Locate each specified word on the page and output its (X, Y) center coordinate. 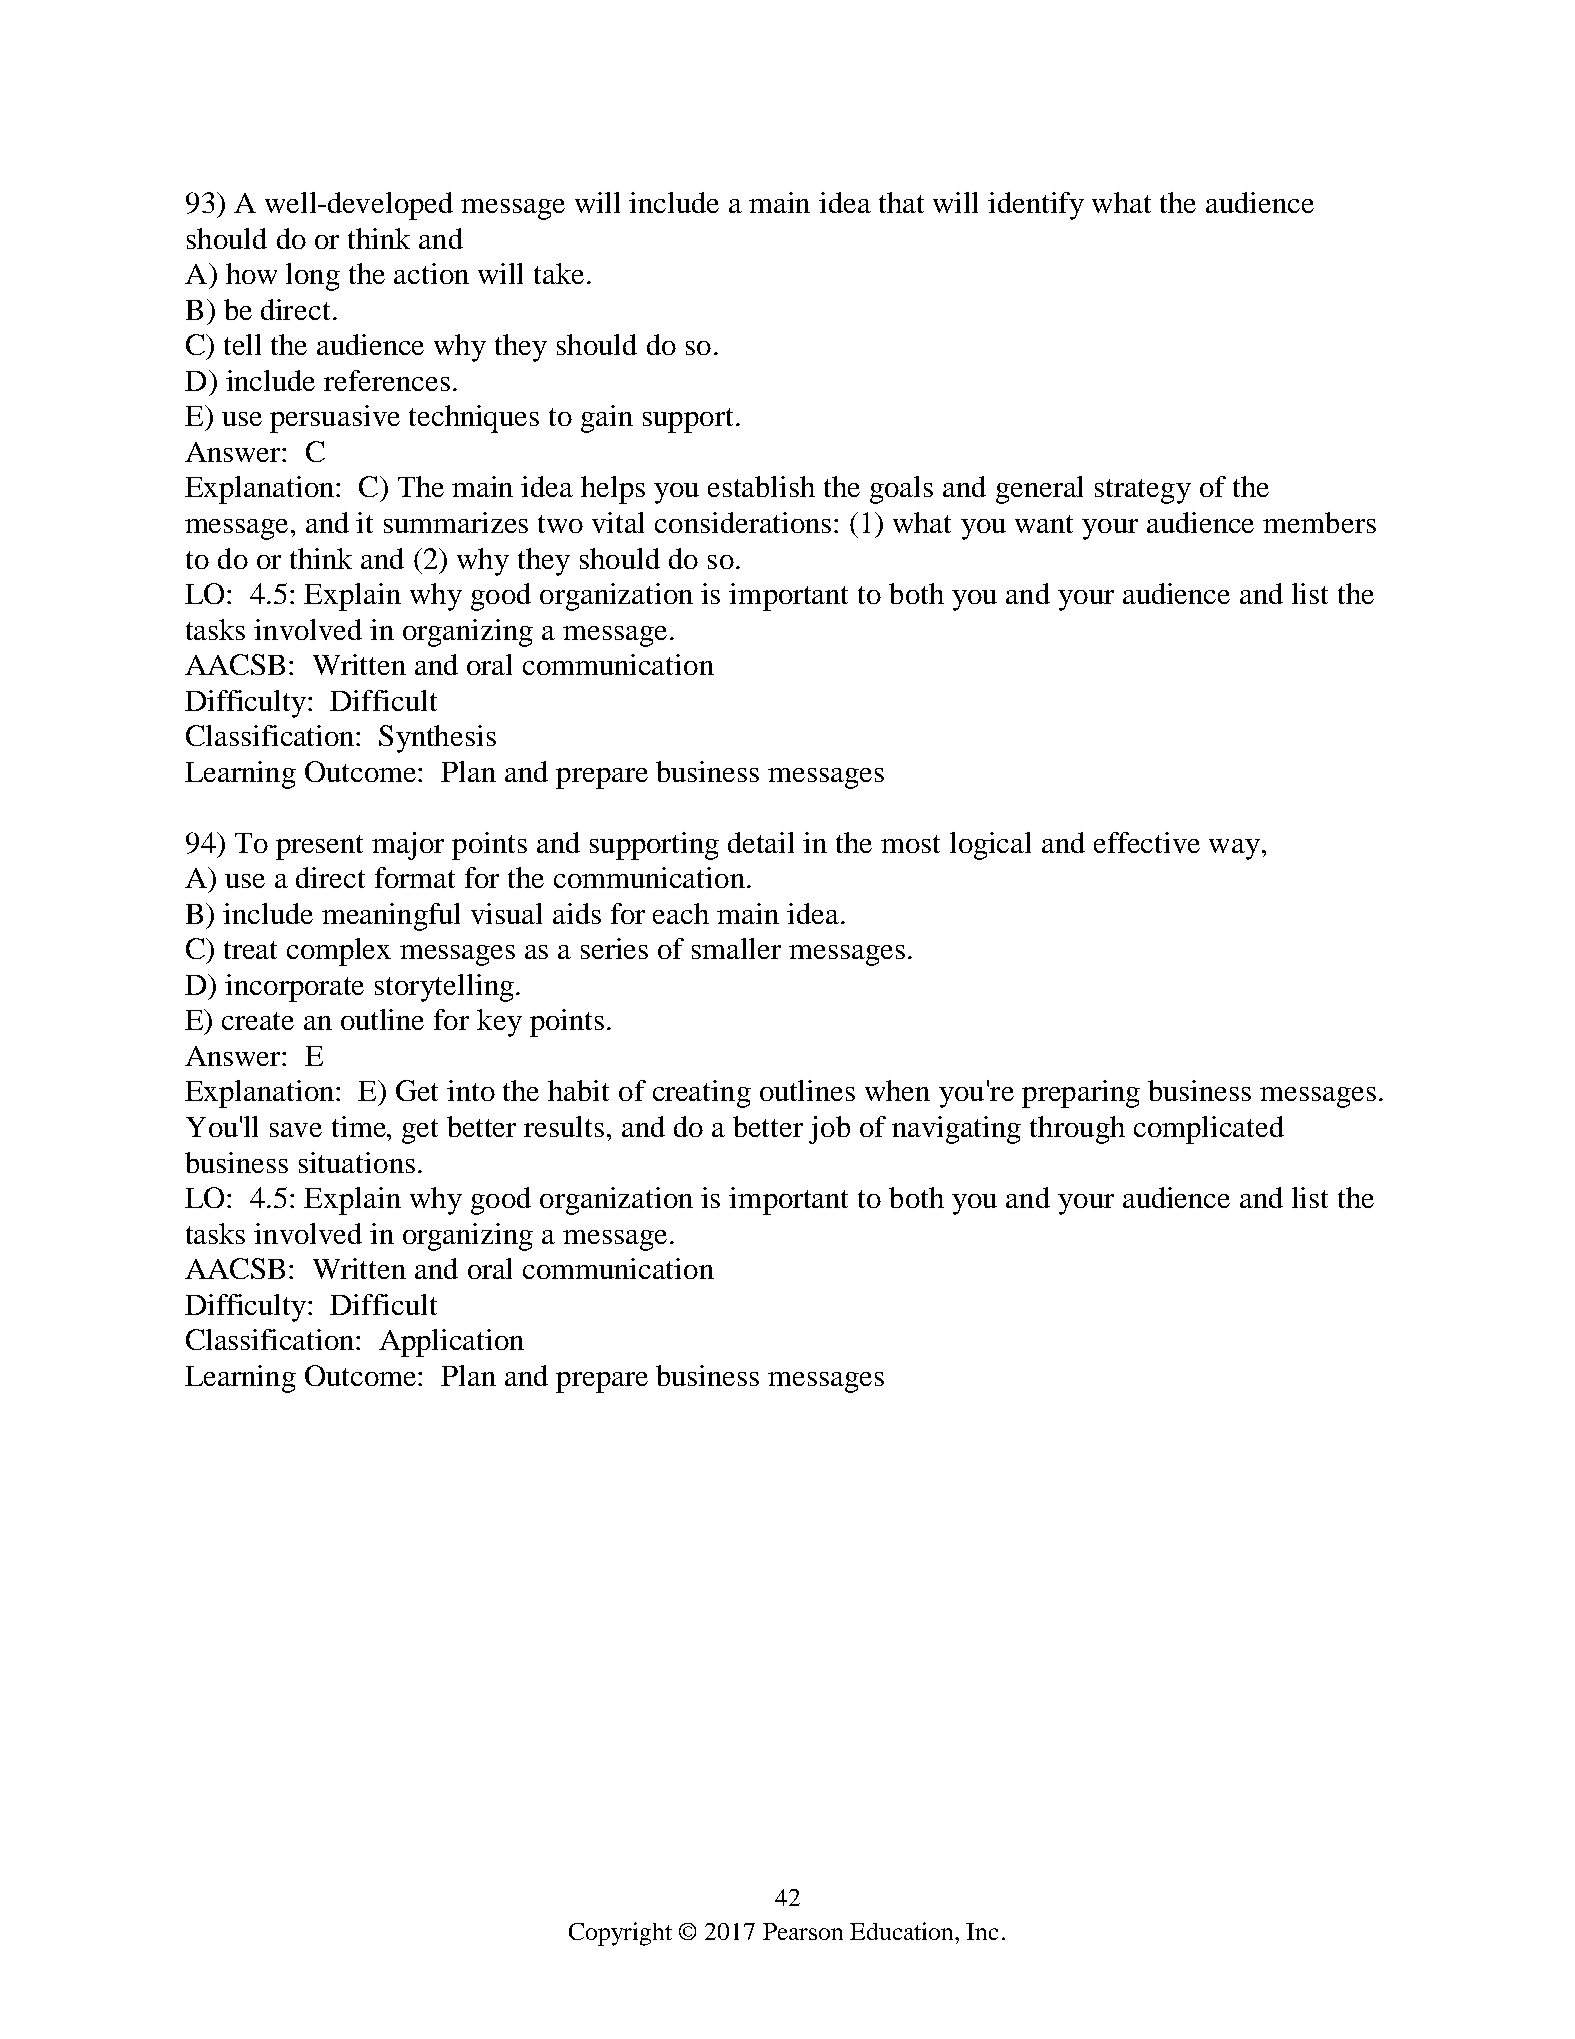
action (431, 273)
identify (1036, 206)
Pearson (803, 1931)
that (901, 202)
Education (903, 1931)
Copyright (620, 1934)
